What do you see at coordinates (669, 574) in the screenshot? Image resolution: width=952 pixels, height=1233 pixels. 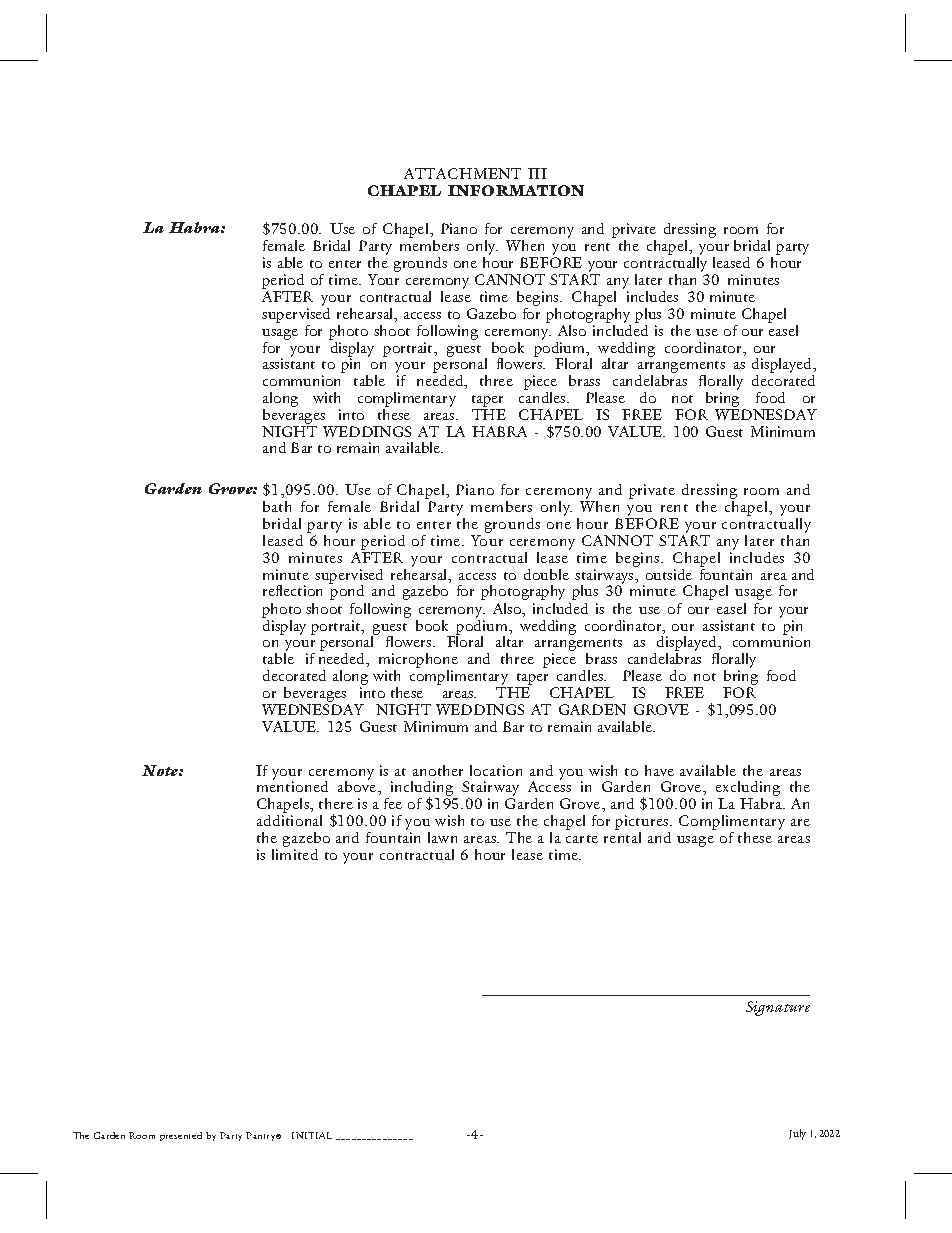 I see `outside` at bounding box center [669, 574].
